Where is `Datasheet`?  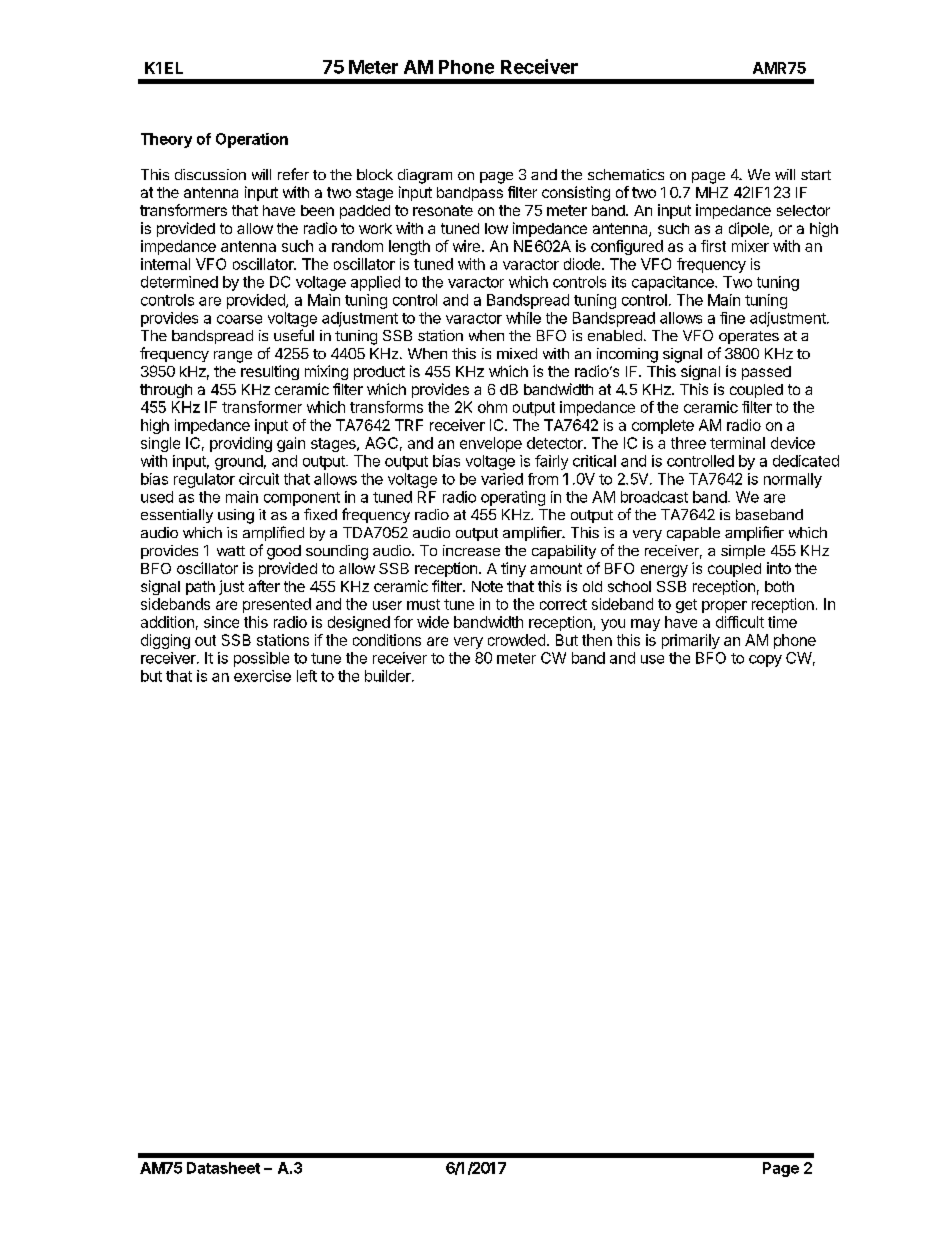
Datasheet is located at coordinates (223, 1168).
